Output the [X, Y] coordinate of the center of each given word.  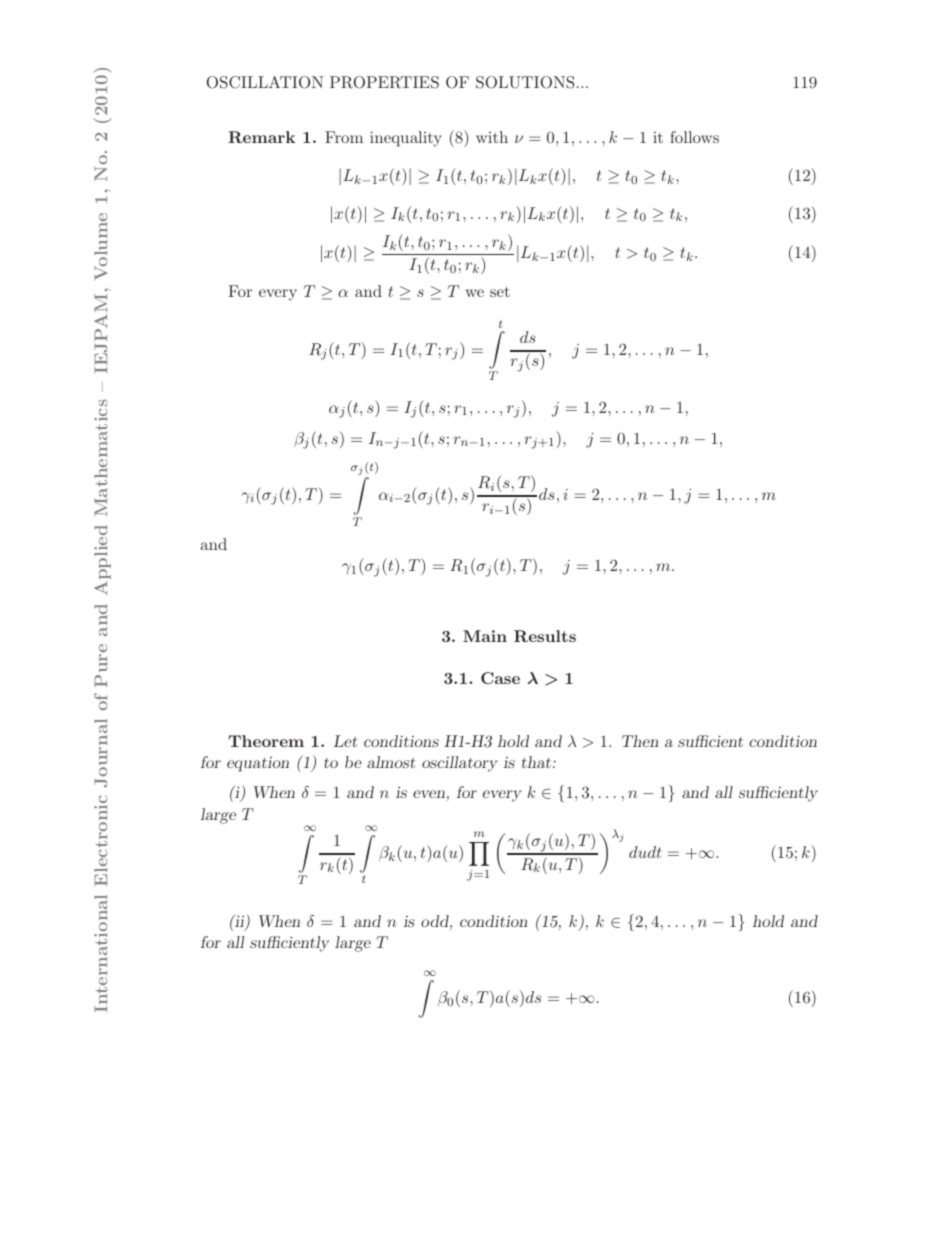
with [492, 137]
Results [545, 636]
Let [345, 741]
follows [694, 137]
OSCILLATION [265, 82]
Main [485, 636]
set [500, 292]
